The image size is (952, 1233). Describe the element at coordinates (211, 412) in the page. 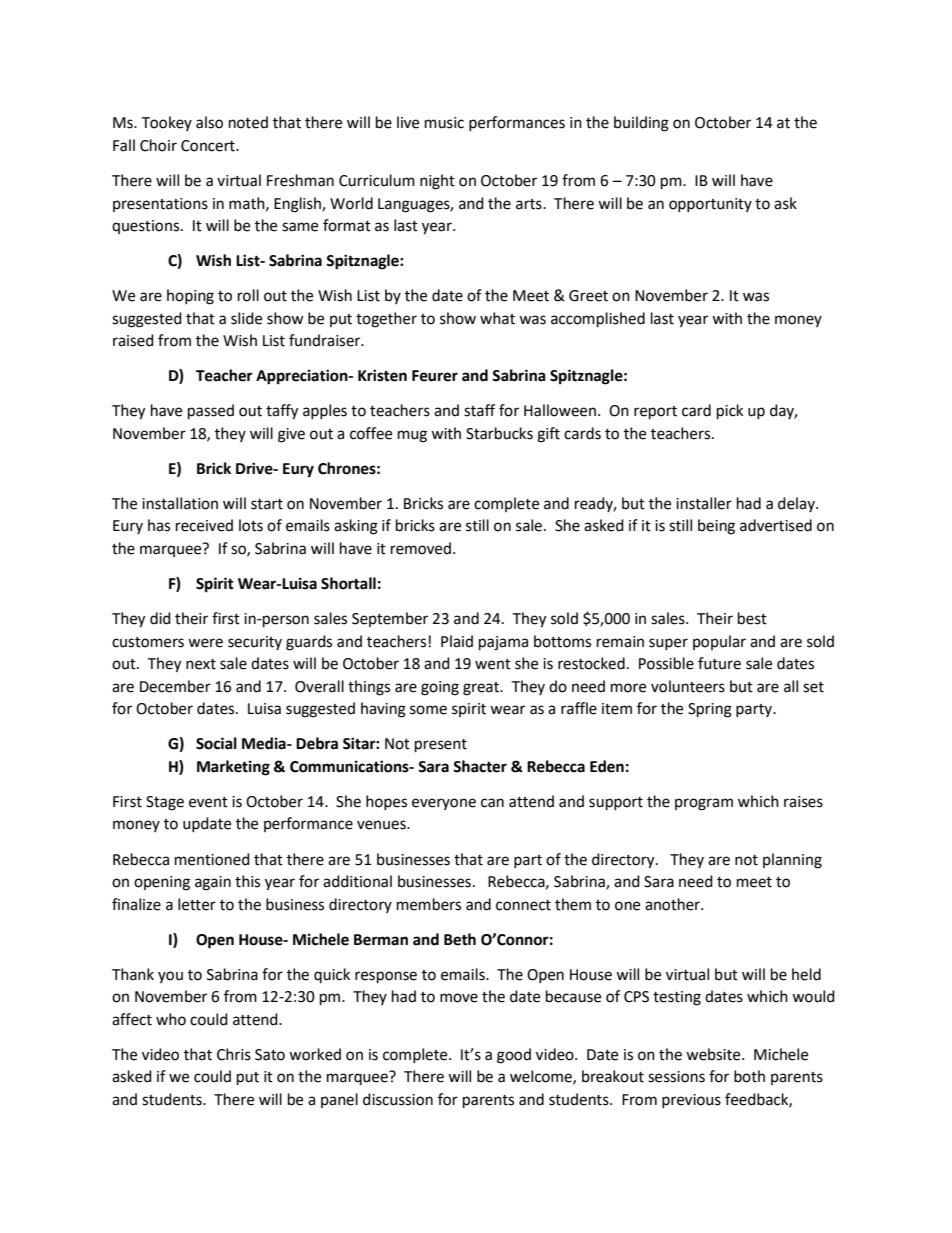

I see `passed` at that location.
